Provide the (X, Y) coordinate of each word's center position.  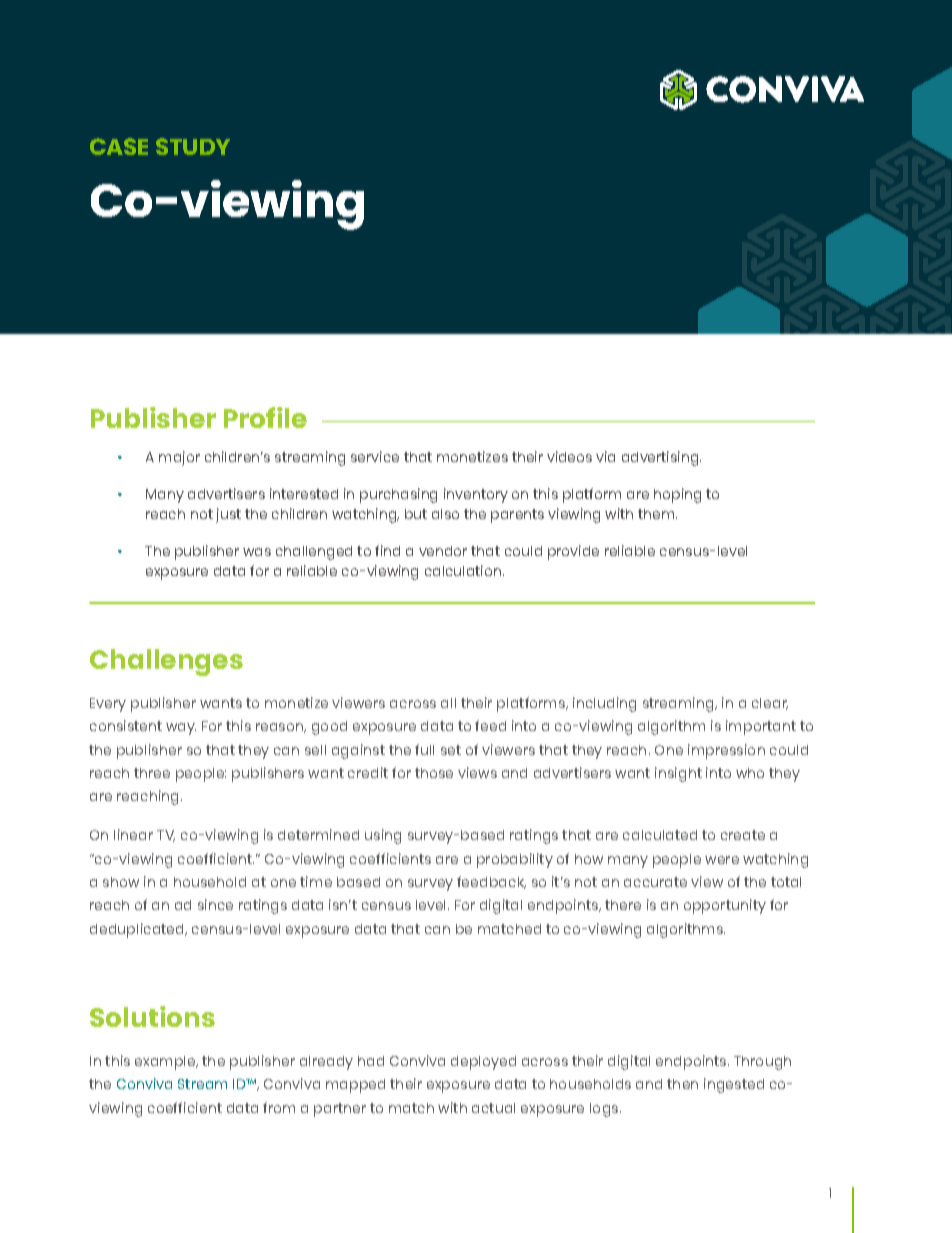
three (152, 773)
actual (493, 1108)
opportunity (725, 906)
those (434, 773)
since (215, 904)
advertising (661, 458)
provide (573, 552)
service (375, 456)
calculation (464, 570)
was (257, 552)
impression (726, 751)
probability (515, 860)
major (179, 458)
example (166, 1063)
